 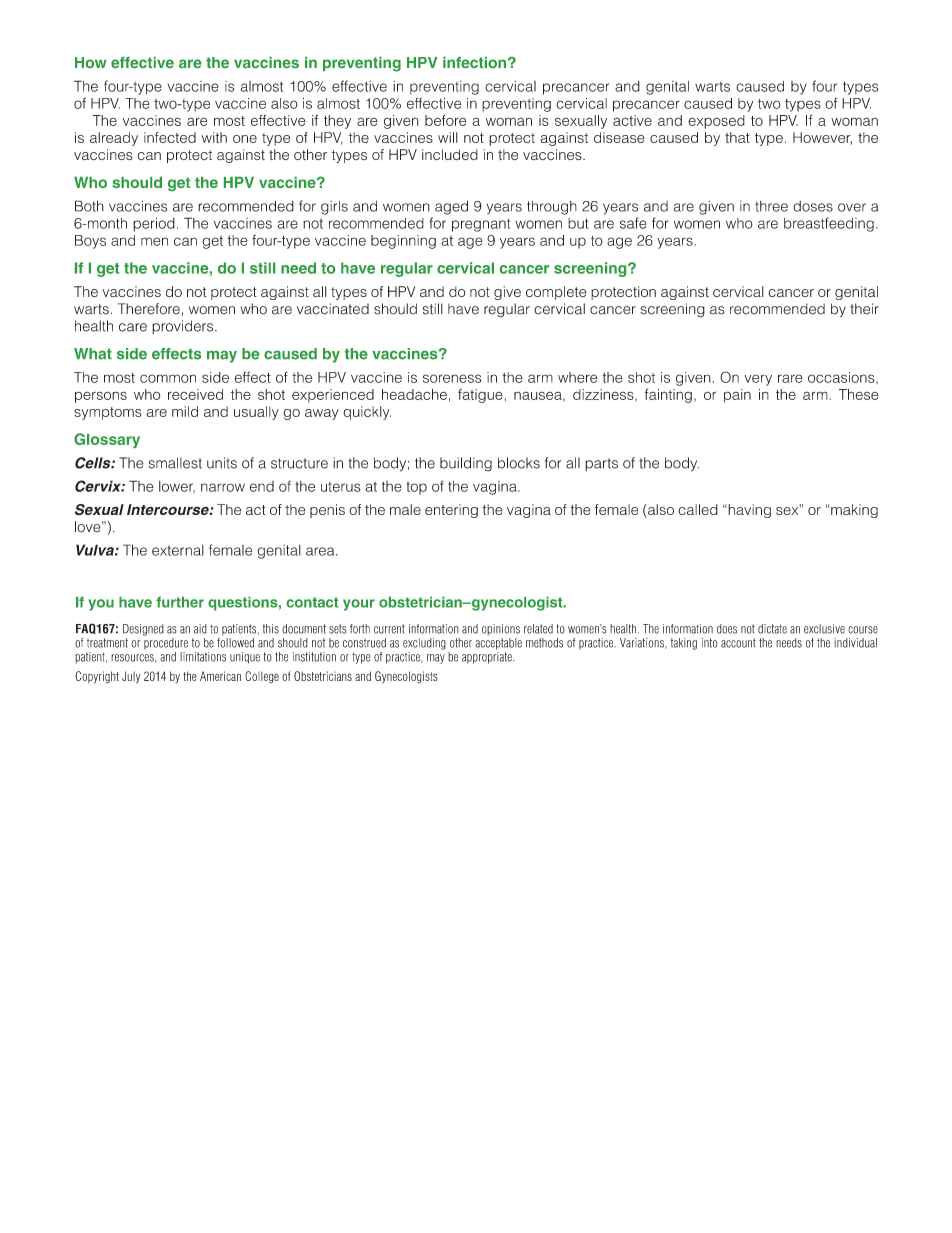 What do you see at coordinates (203, 657) in the screenshot?
I see `limitations` at bounding box center [203, 657].
